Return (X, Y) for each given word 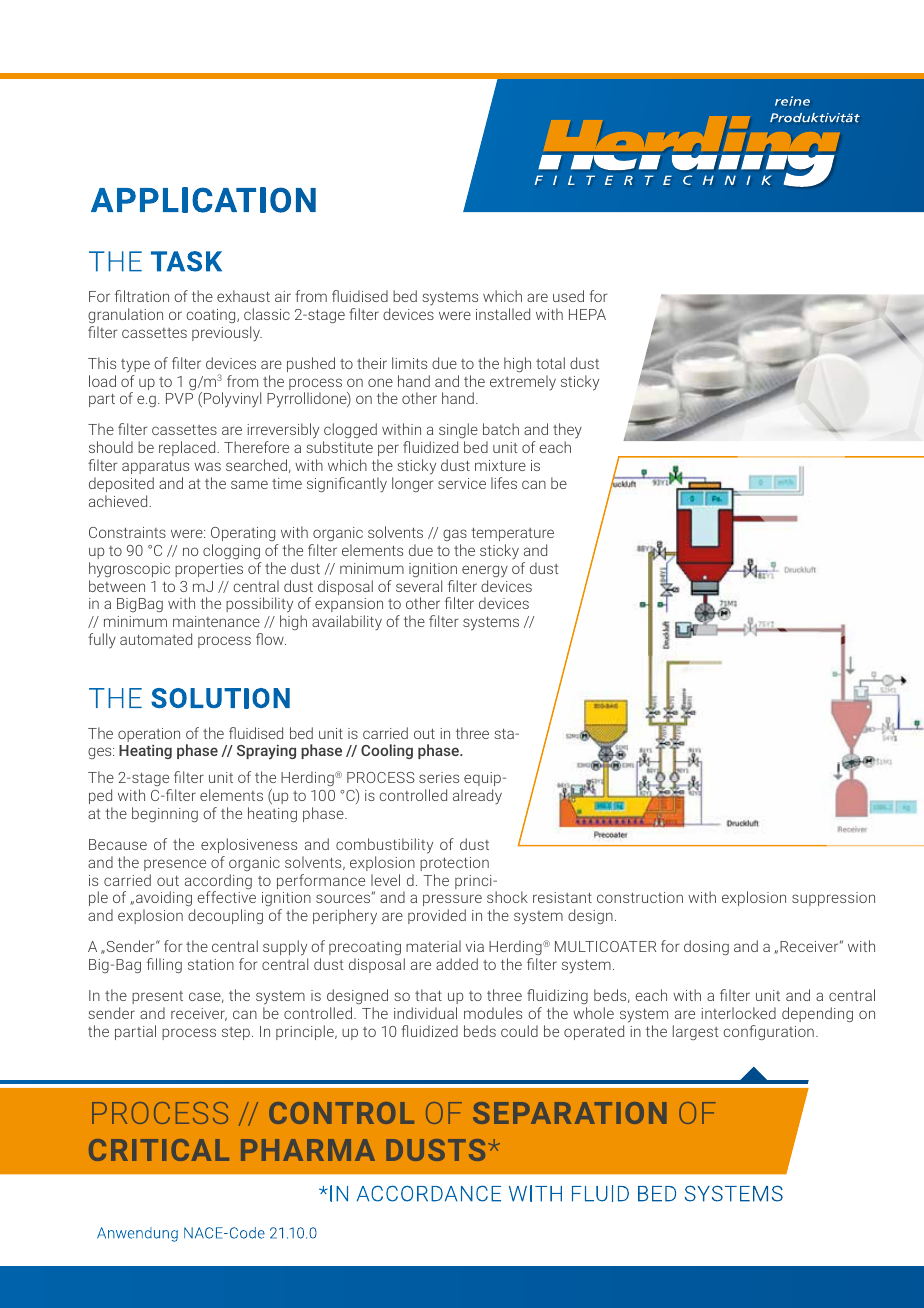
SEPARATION (569, 1113)
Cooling (387, 751)
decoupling (225, 916)
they (567, 432)
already (477, 797)
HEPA (587, 314)
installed (503, 314)
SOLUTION (220, 698)
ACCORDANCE (429, 1193)
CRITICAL (159, 1150)
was (207, 466)
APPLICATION (203, 200)
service (462, 483)
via (475, 946)
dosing (706, 947)
